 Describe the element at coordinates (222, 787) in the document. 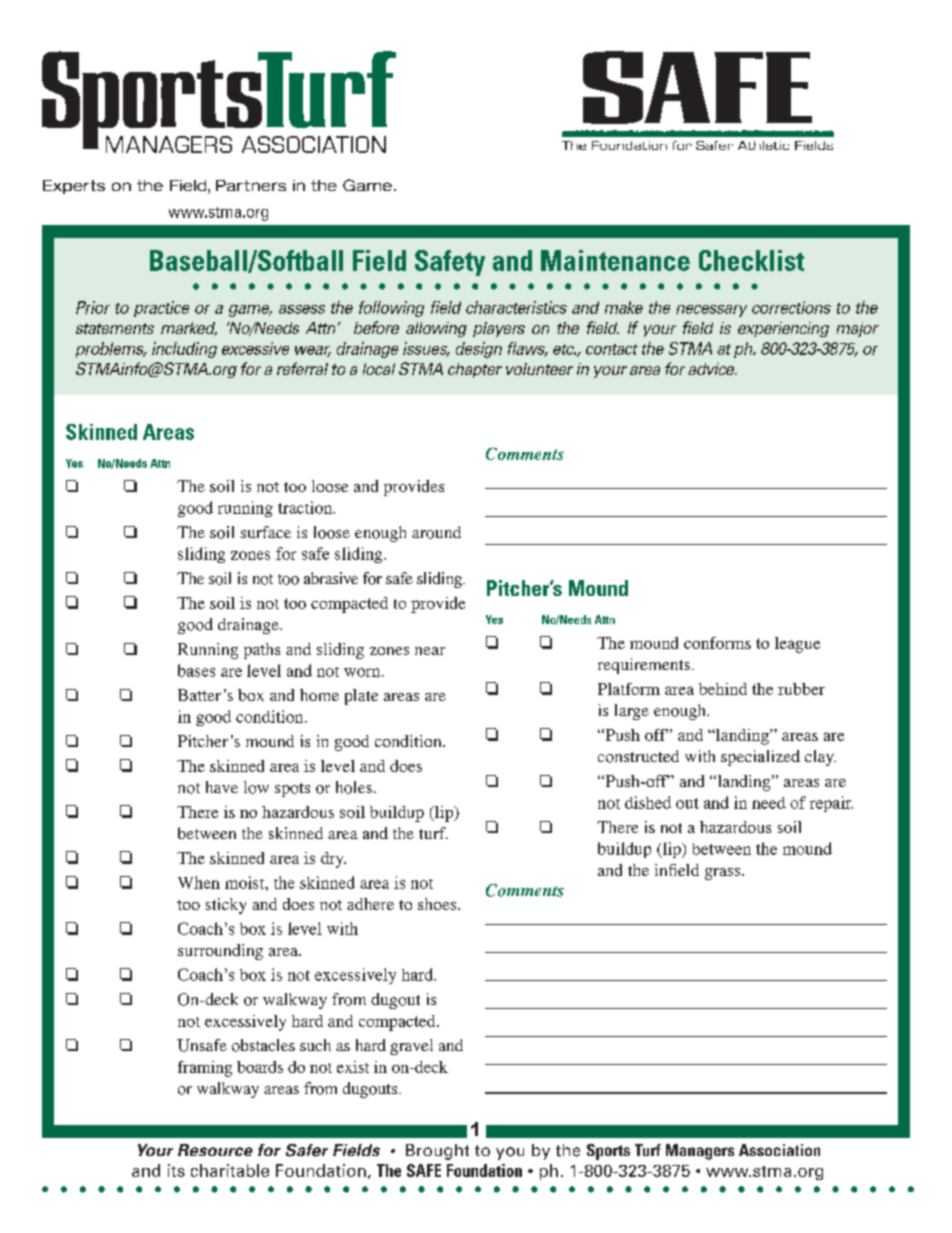

I see `have` at that location.
